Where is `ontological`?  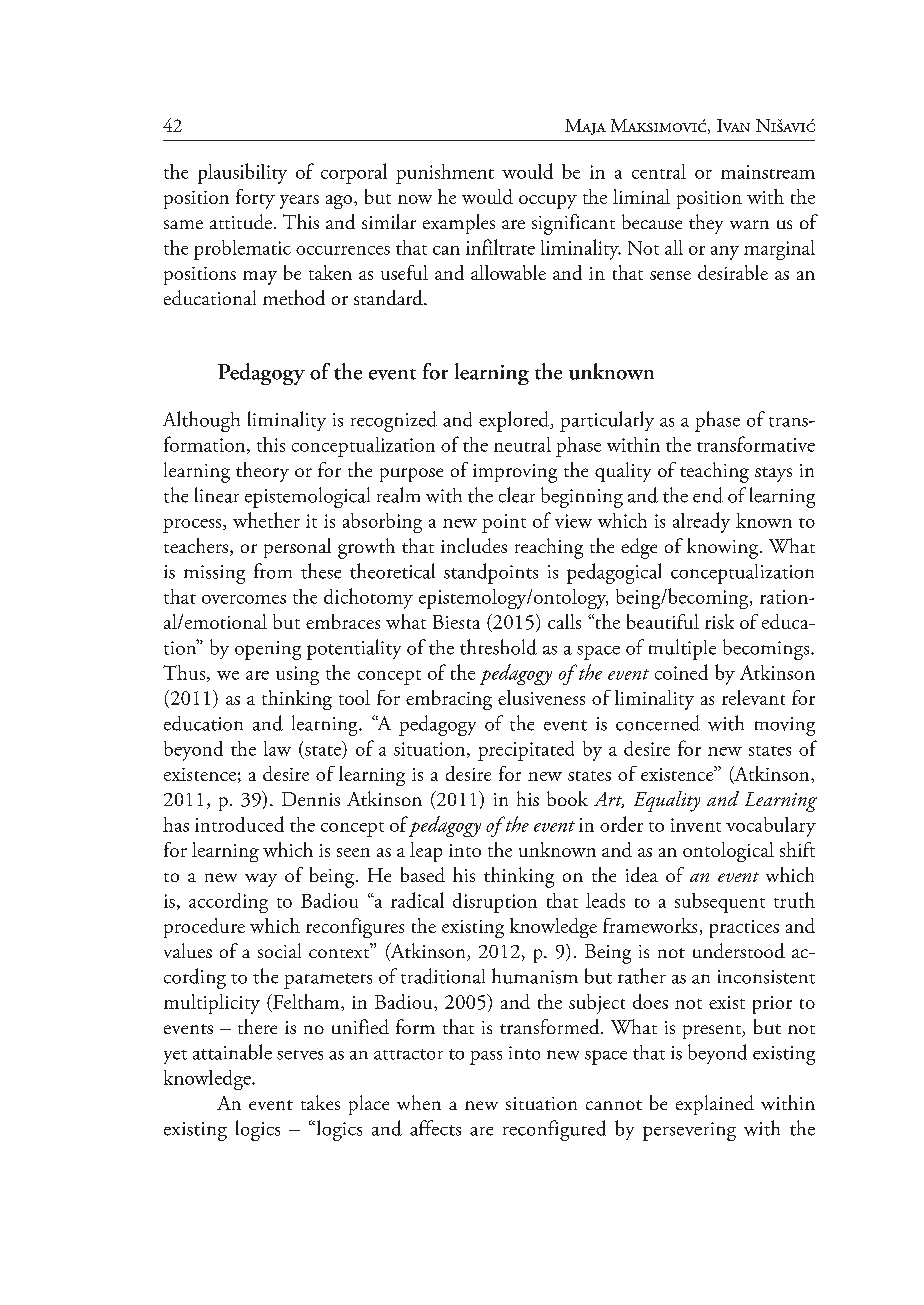
ontological is located at coordinates (728, 852).
